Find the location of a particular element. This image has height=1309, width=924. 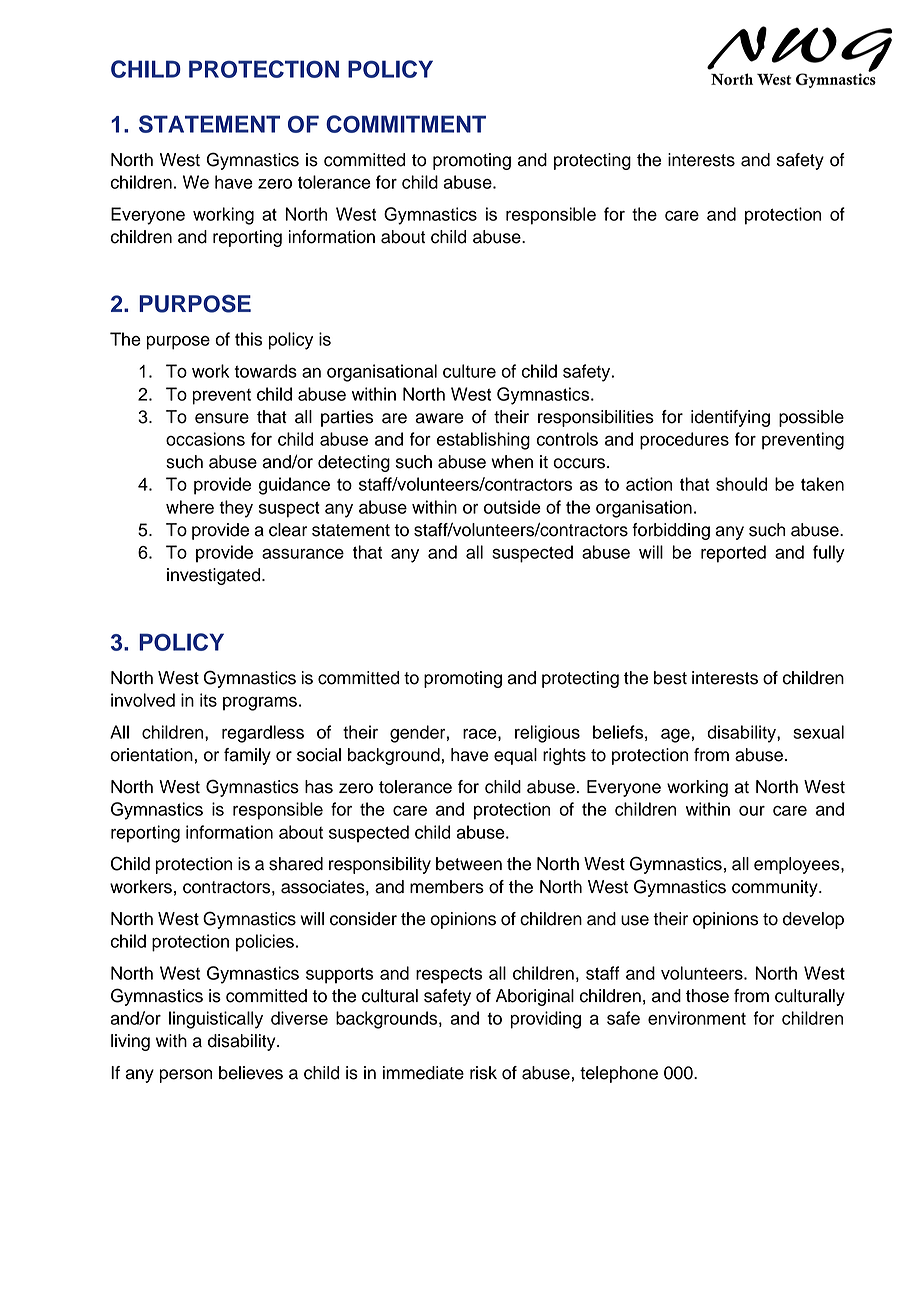

outside is located at coordinates (512, 507).
